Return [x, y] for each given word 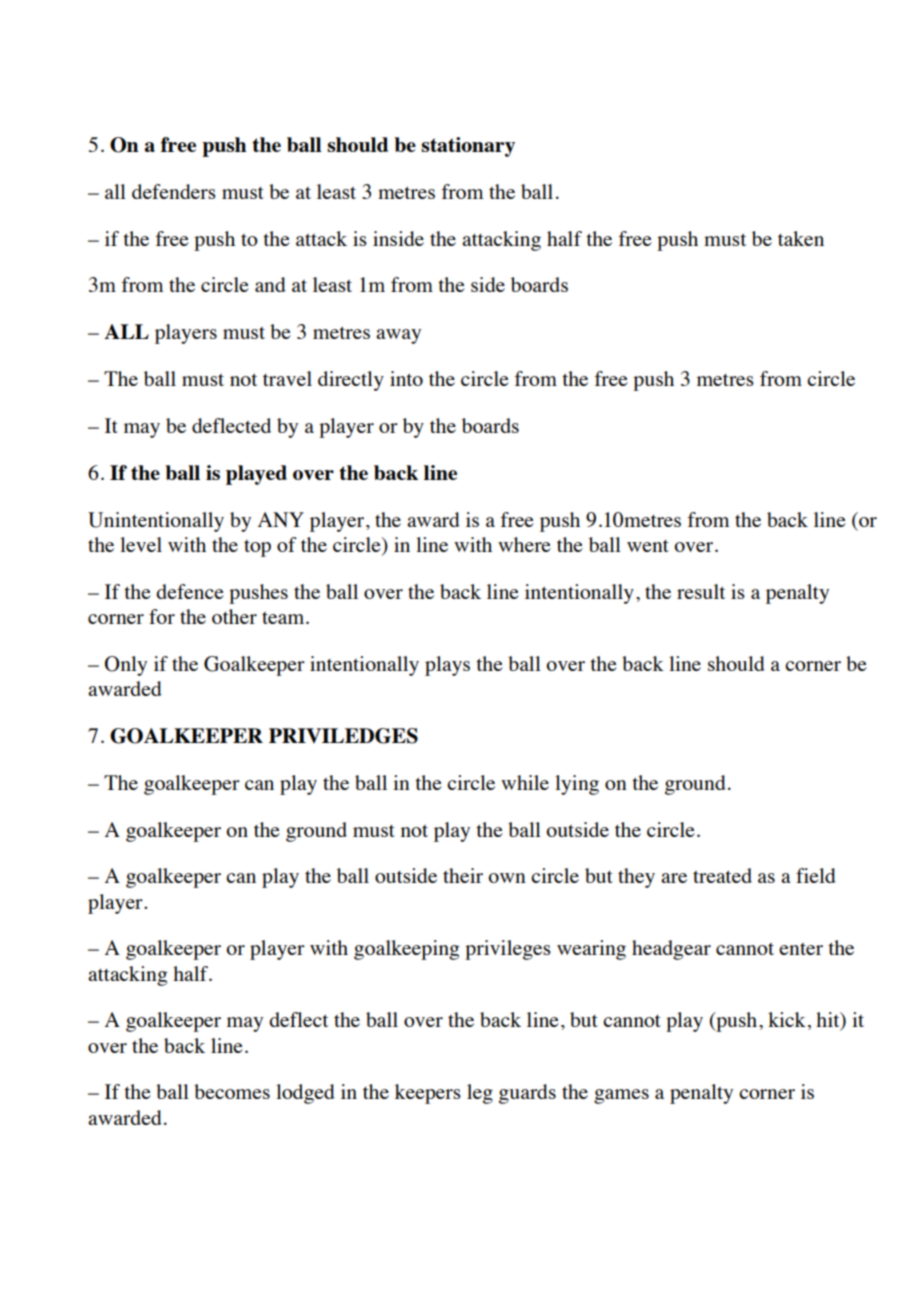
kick [787, 1019]
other [234, 616]
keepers [428, 1094]
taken [801, 238]
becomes [232, 1091]
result [701, 591]
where [524, 544]
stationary [468, 147]
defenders [174, 191]
